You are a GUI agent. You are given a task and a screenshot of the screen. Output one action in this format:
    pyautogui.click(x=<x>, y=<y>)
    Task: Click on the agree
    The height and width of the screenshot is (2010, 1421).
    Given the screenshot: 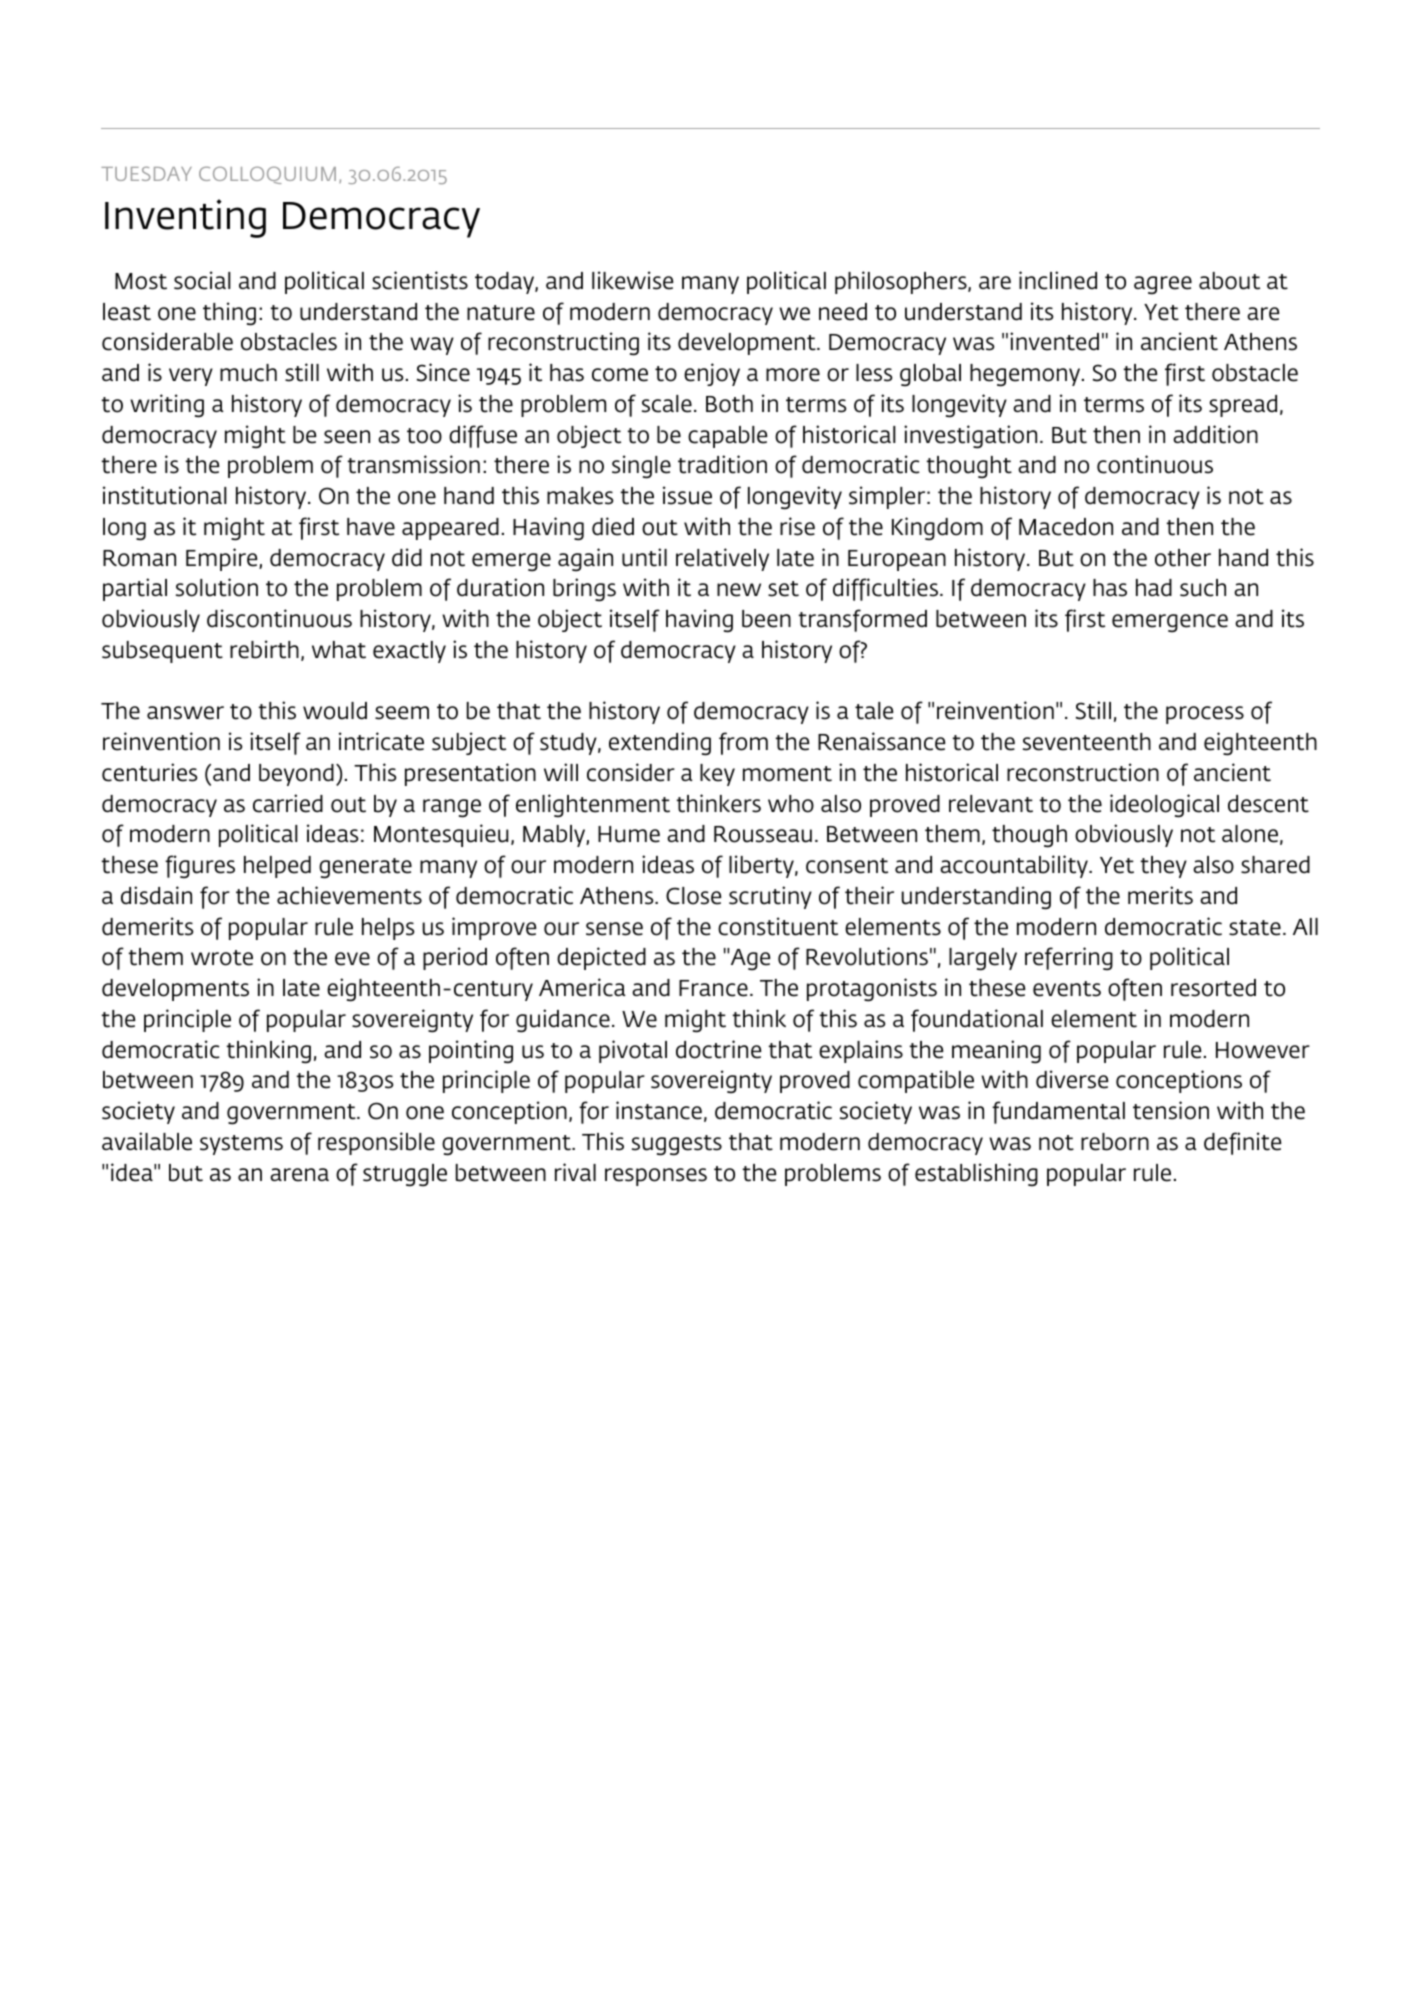 What is the action you would take?
    pyautogui.click(x=1163, y=285)
